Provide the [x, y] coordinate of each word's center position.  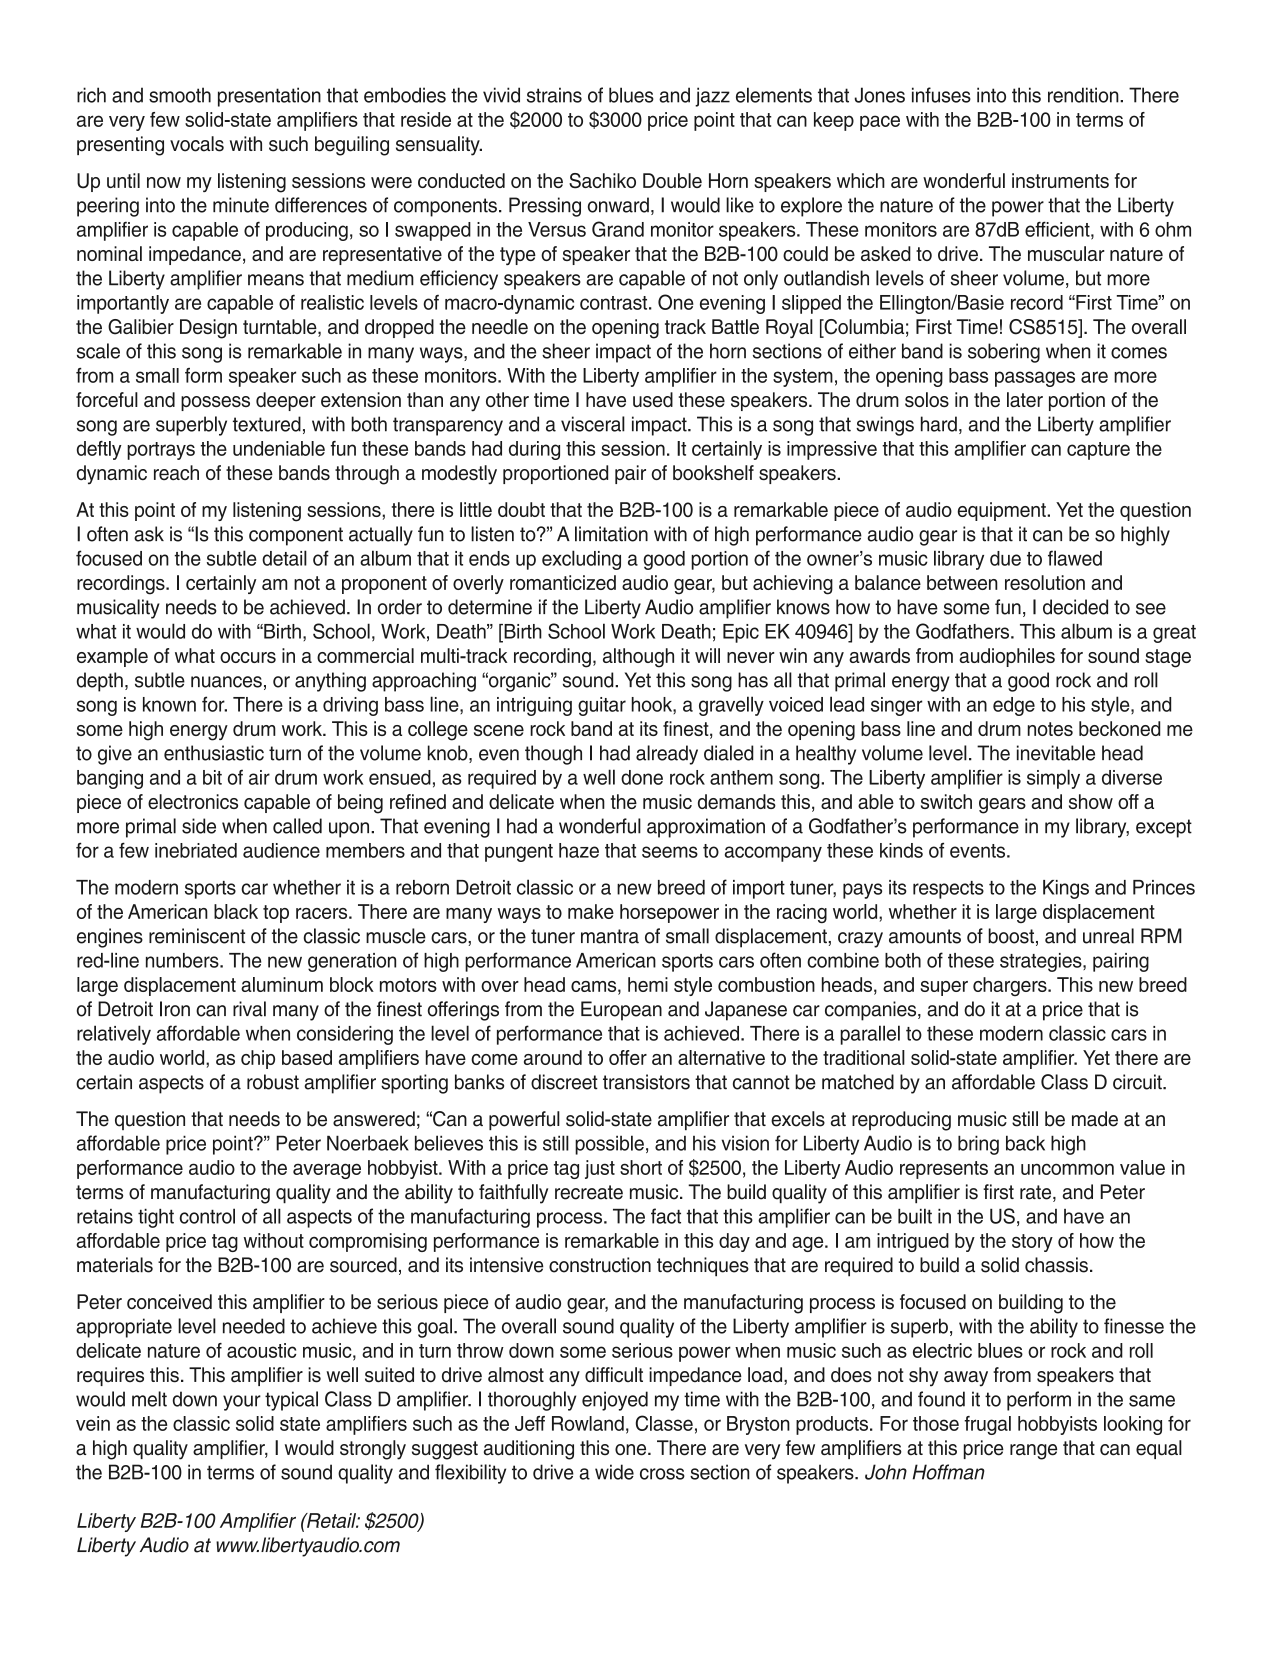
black [236, 911]
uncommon [1067, 1169]
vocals [197, 144]
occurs [248, 657]
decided [1075, 607]
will [707, 655]
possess [215, 403]
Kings [1066, 889]
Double [672, 180]
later [1025, 399]
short [641, 1167]
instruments [1060, 180]
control [207, 1216]
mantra [610, 936]
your [242, 1403]
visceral [593, 424]
